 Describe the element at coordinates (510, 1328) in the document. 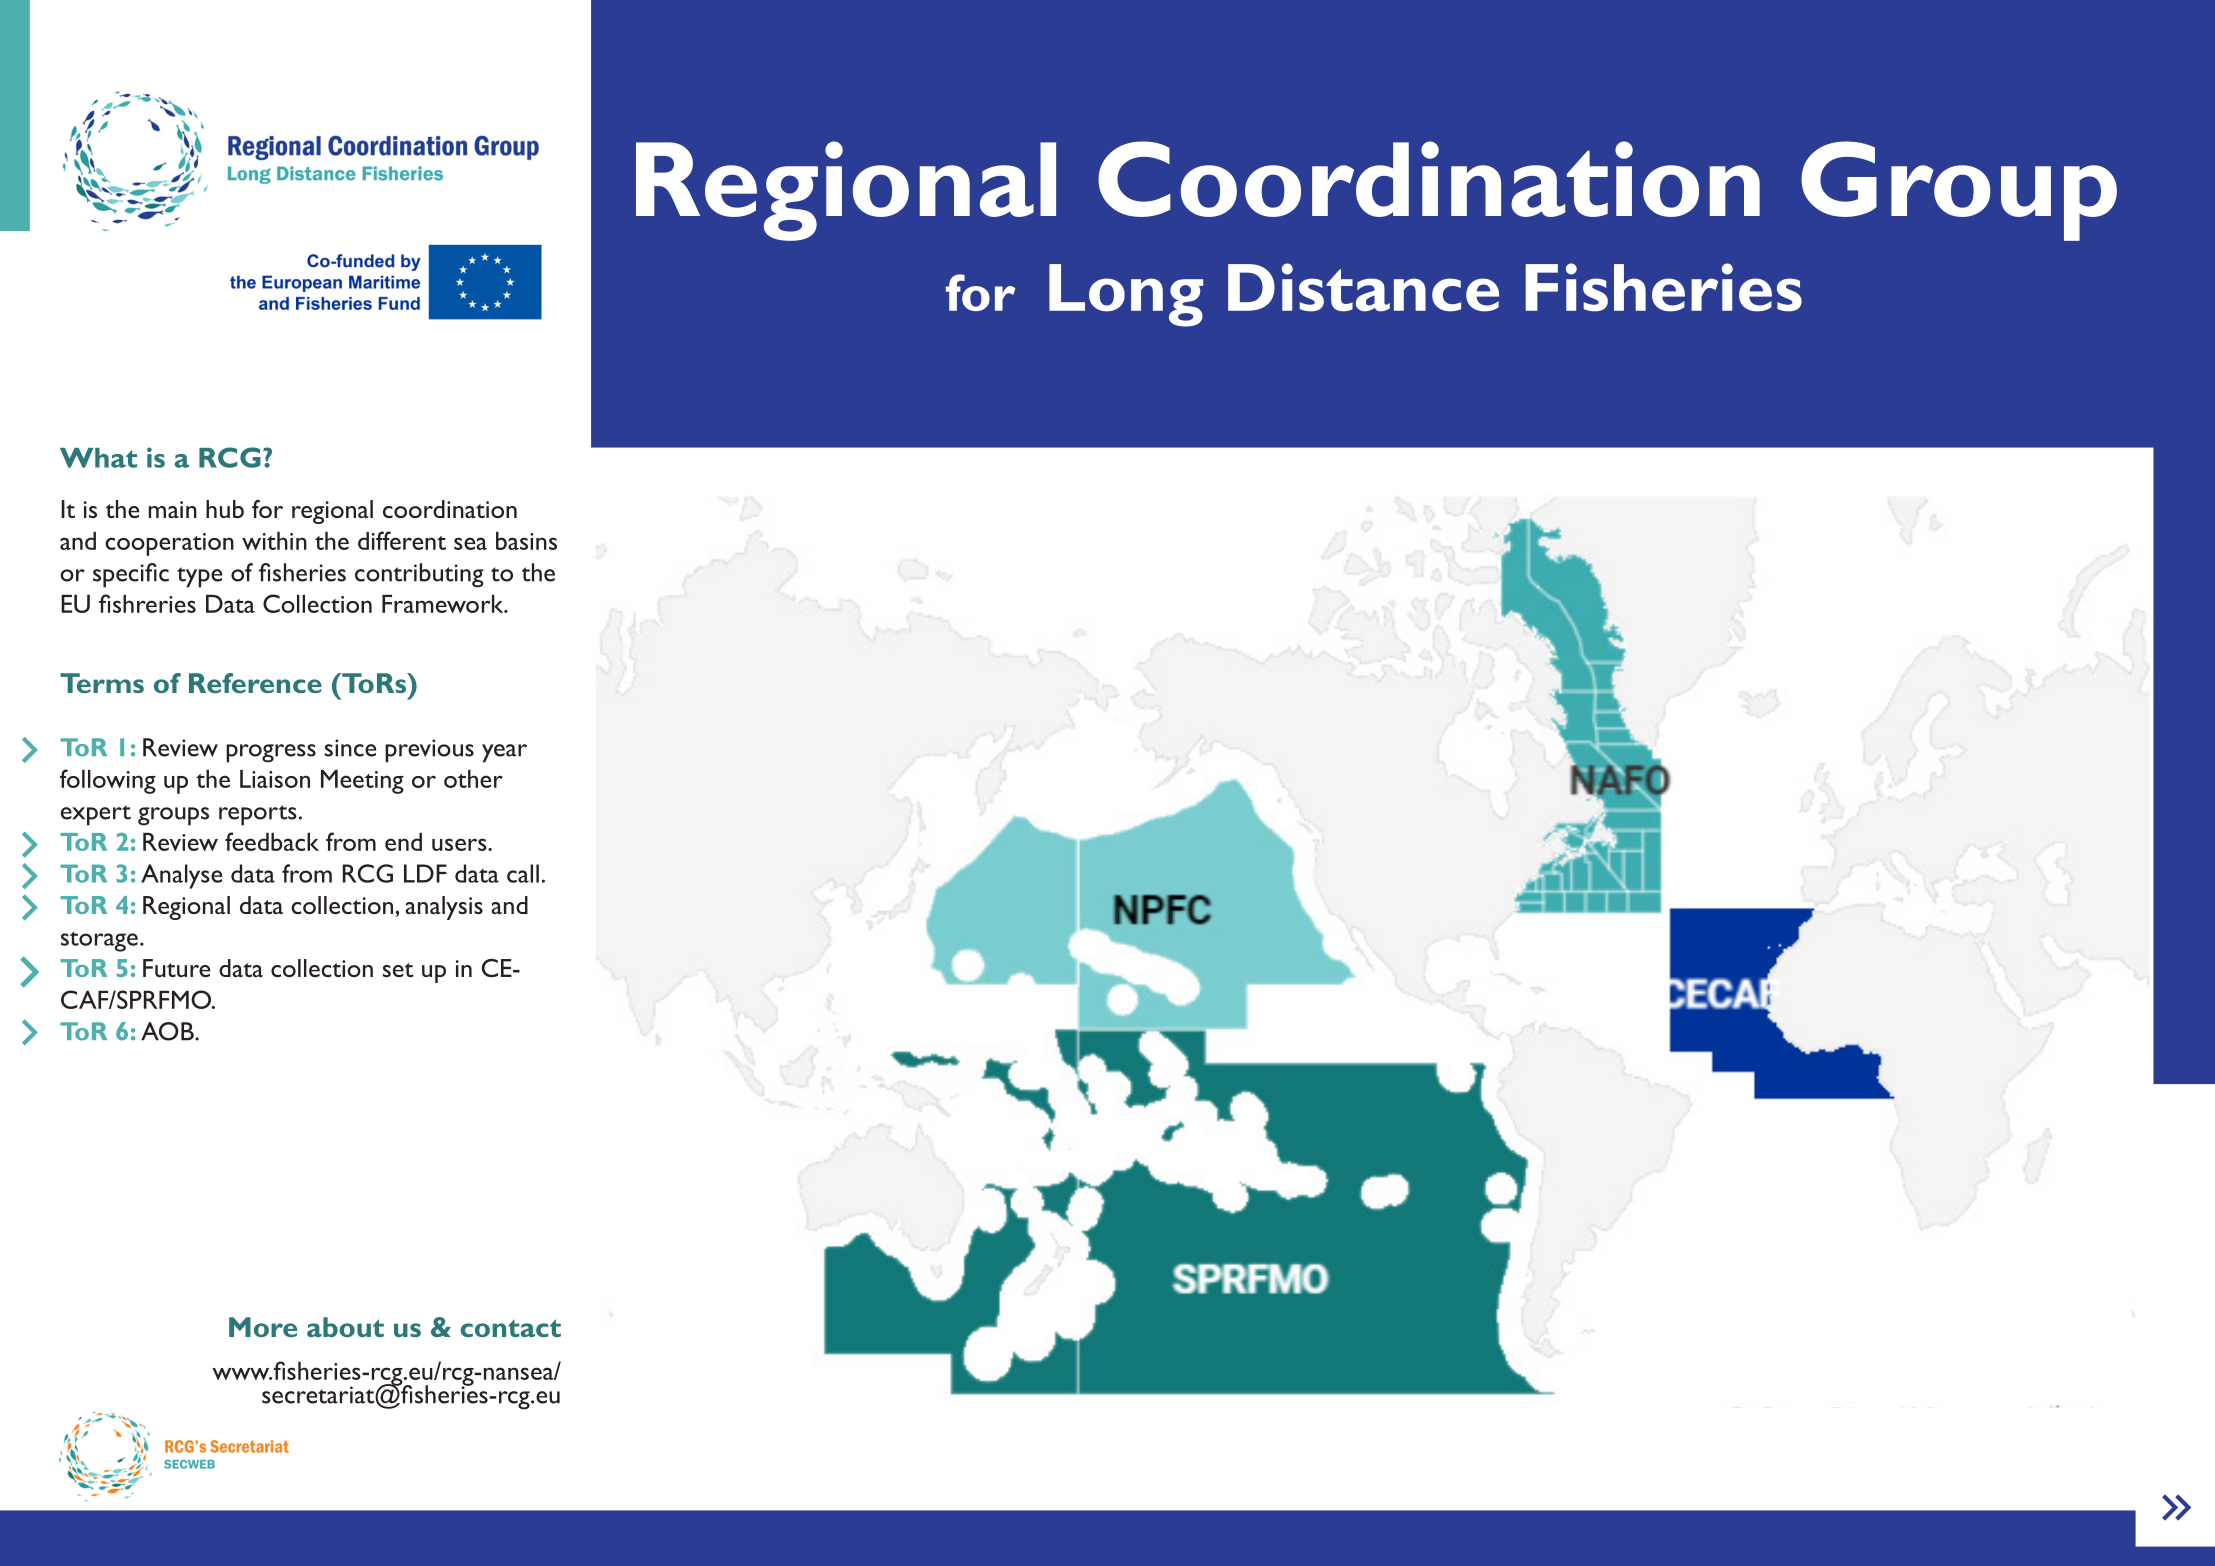

I see `contact` at that location.
